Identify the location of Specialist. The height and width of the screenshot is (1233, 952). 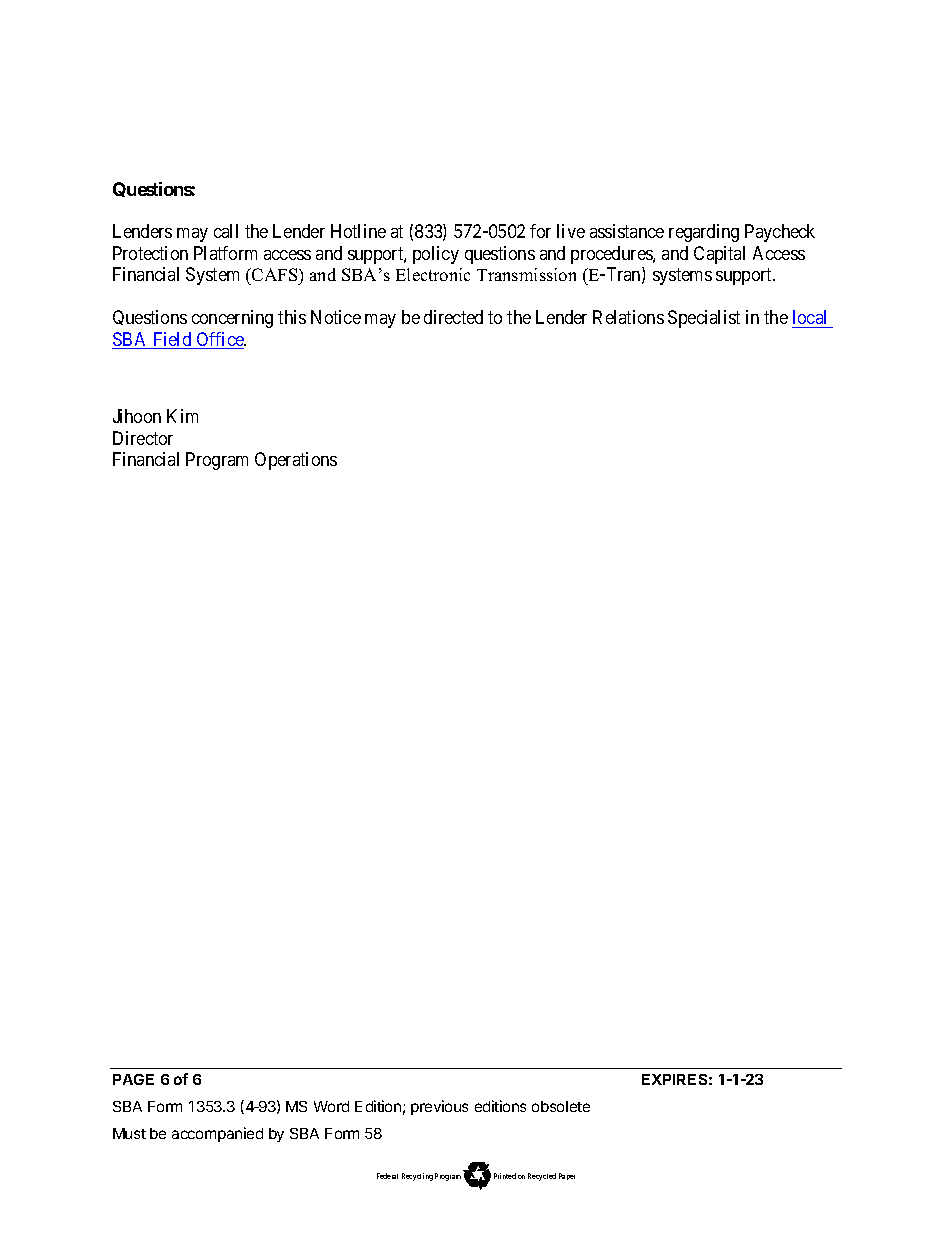
(704, 319).
